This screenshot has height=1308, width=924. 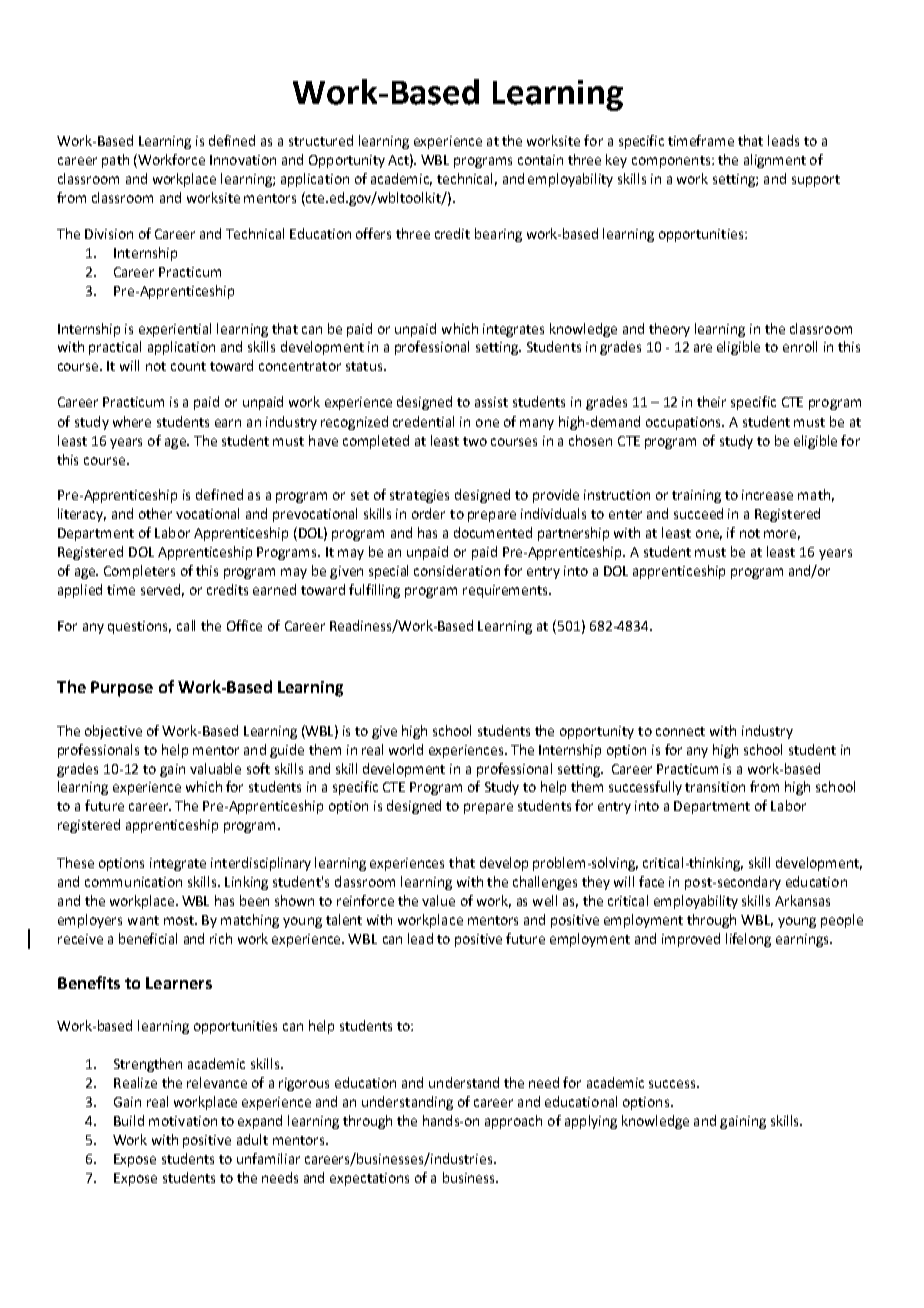 I want to click on connect, so click(x=680, y=731).
